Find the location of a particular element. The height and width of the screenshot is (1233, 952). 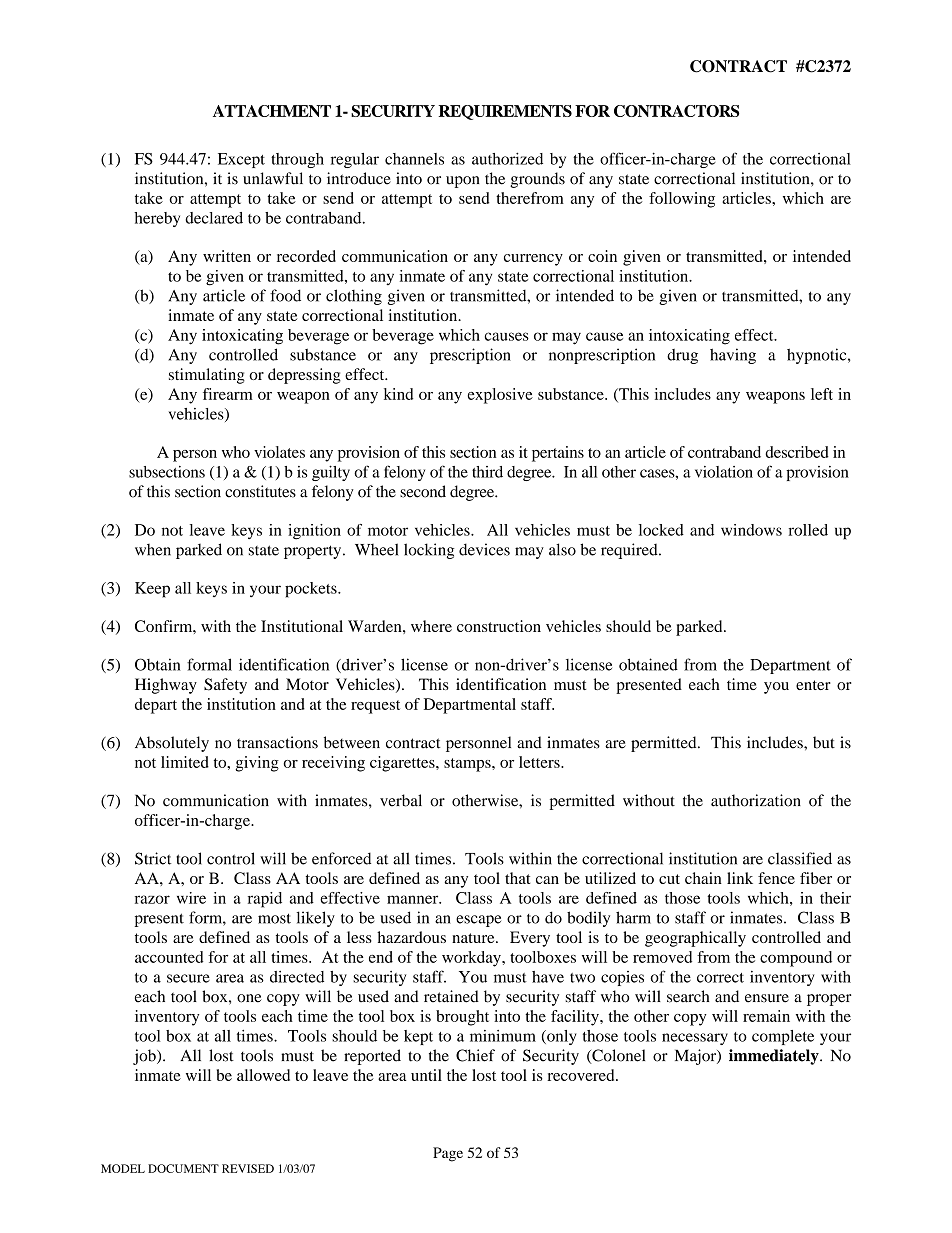

immediately is located at coordinates (775, 1057).
